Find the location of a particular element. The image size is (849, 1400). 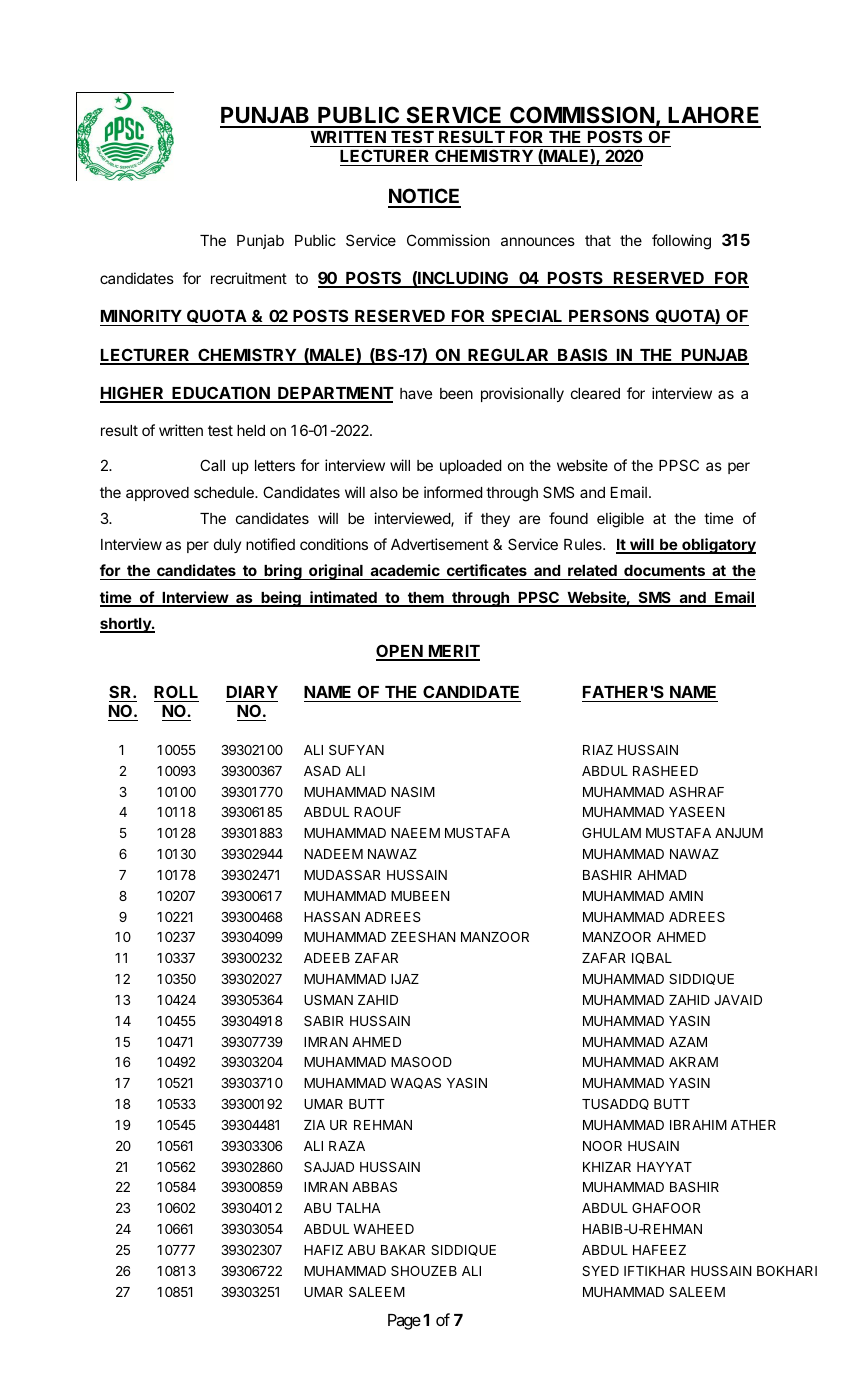

recruitment is located at coordinates (249, 278).
